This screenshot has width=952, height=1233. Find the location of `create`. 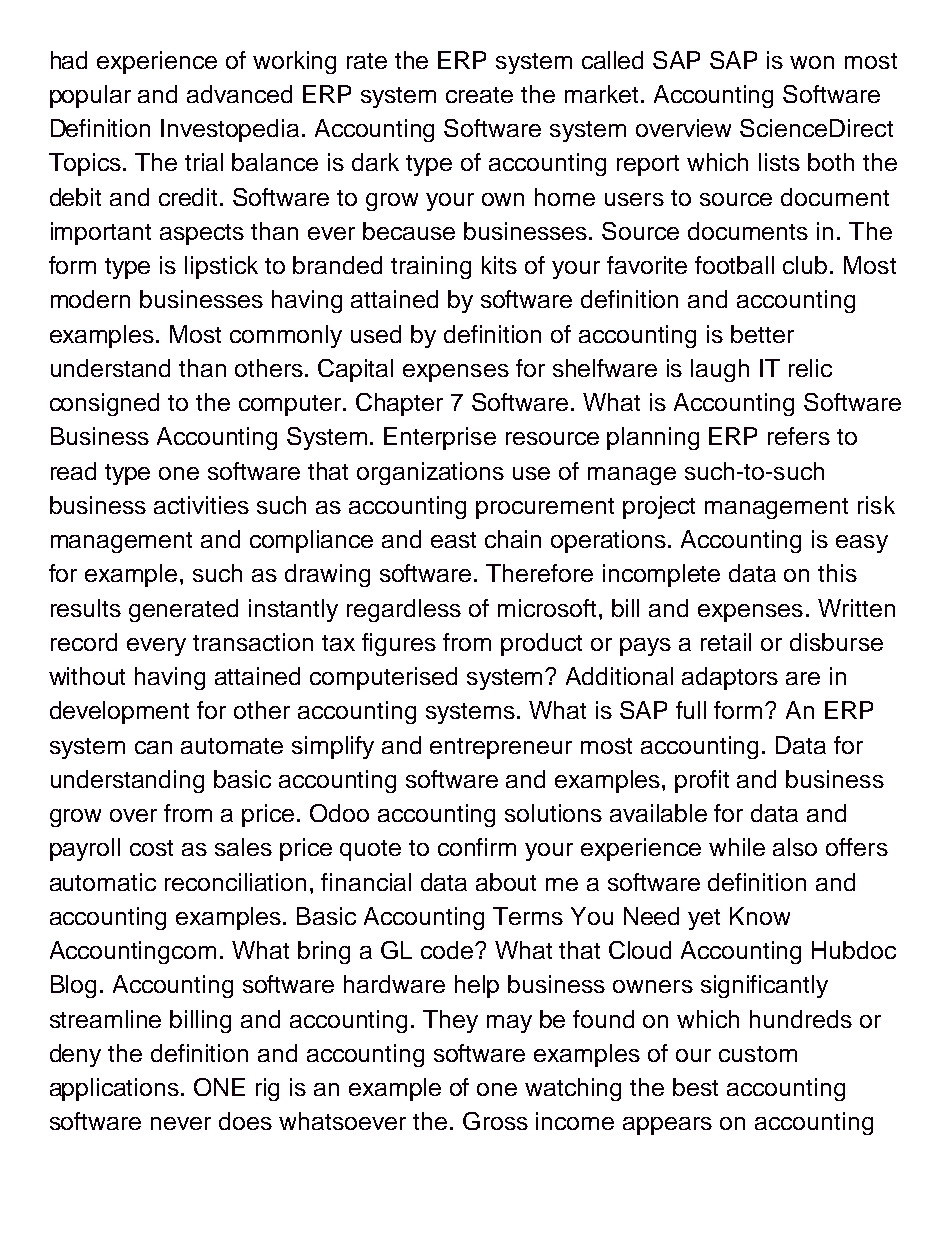

create is located at coordinates (479, 95).
